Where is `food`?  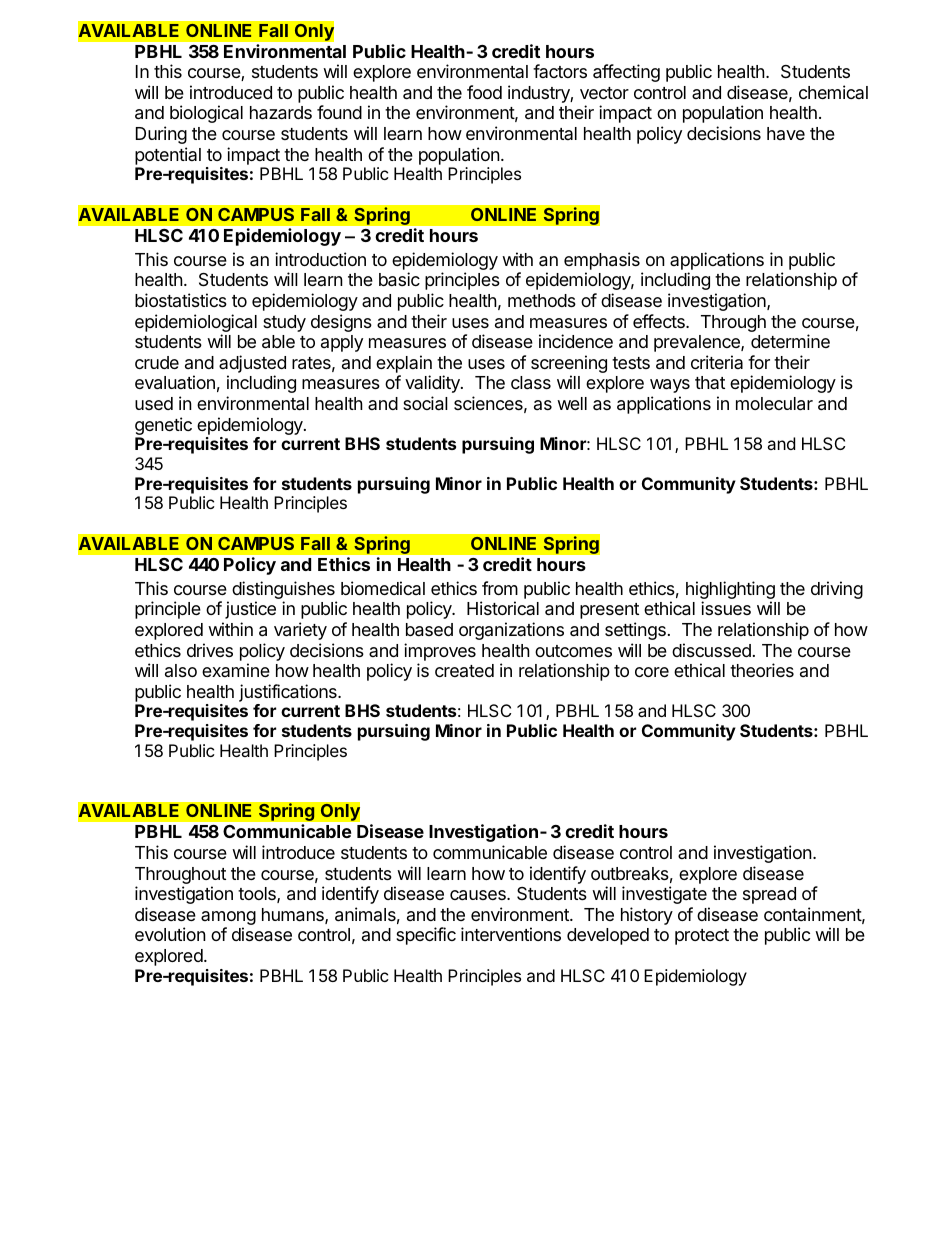 food is located at coordinates (484, 92).
